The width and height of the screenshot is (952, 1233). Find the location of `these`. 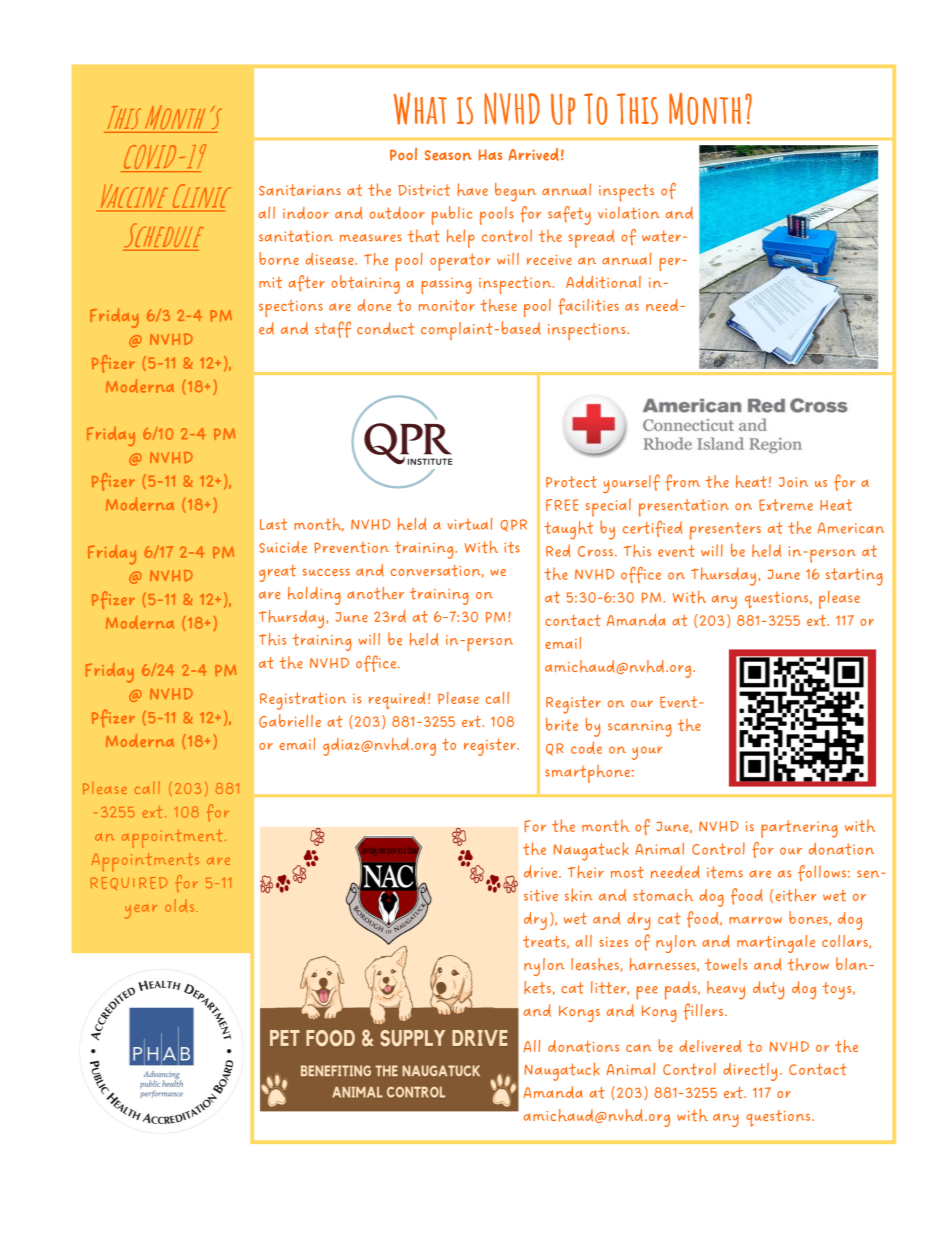

these is located at coordinates (498, 305).
